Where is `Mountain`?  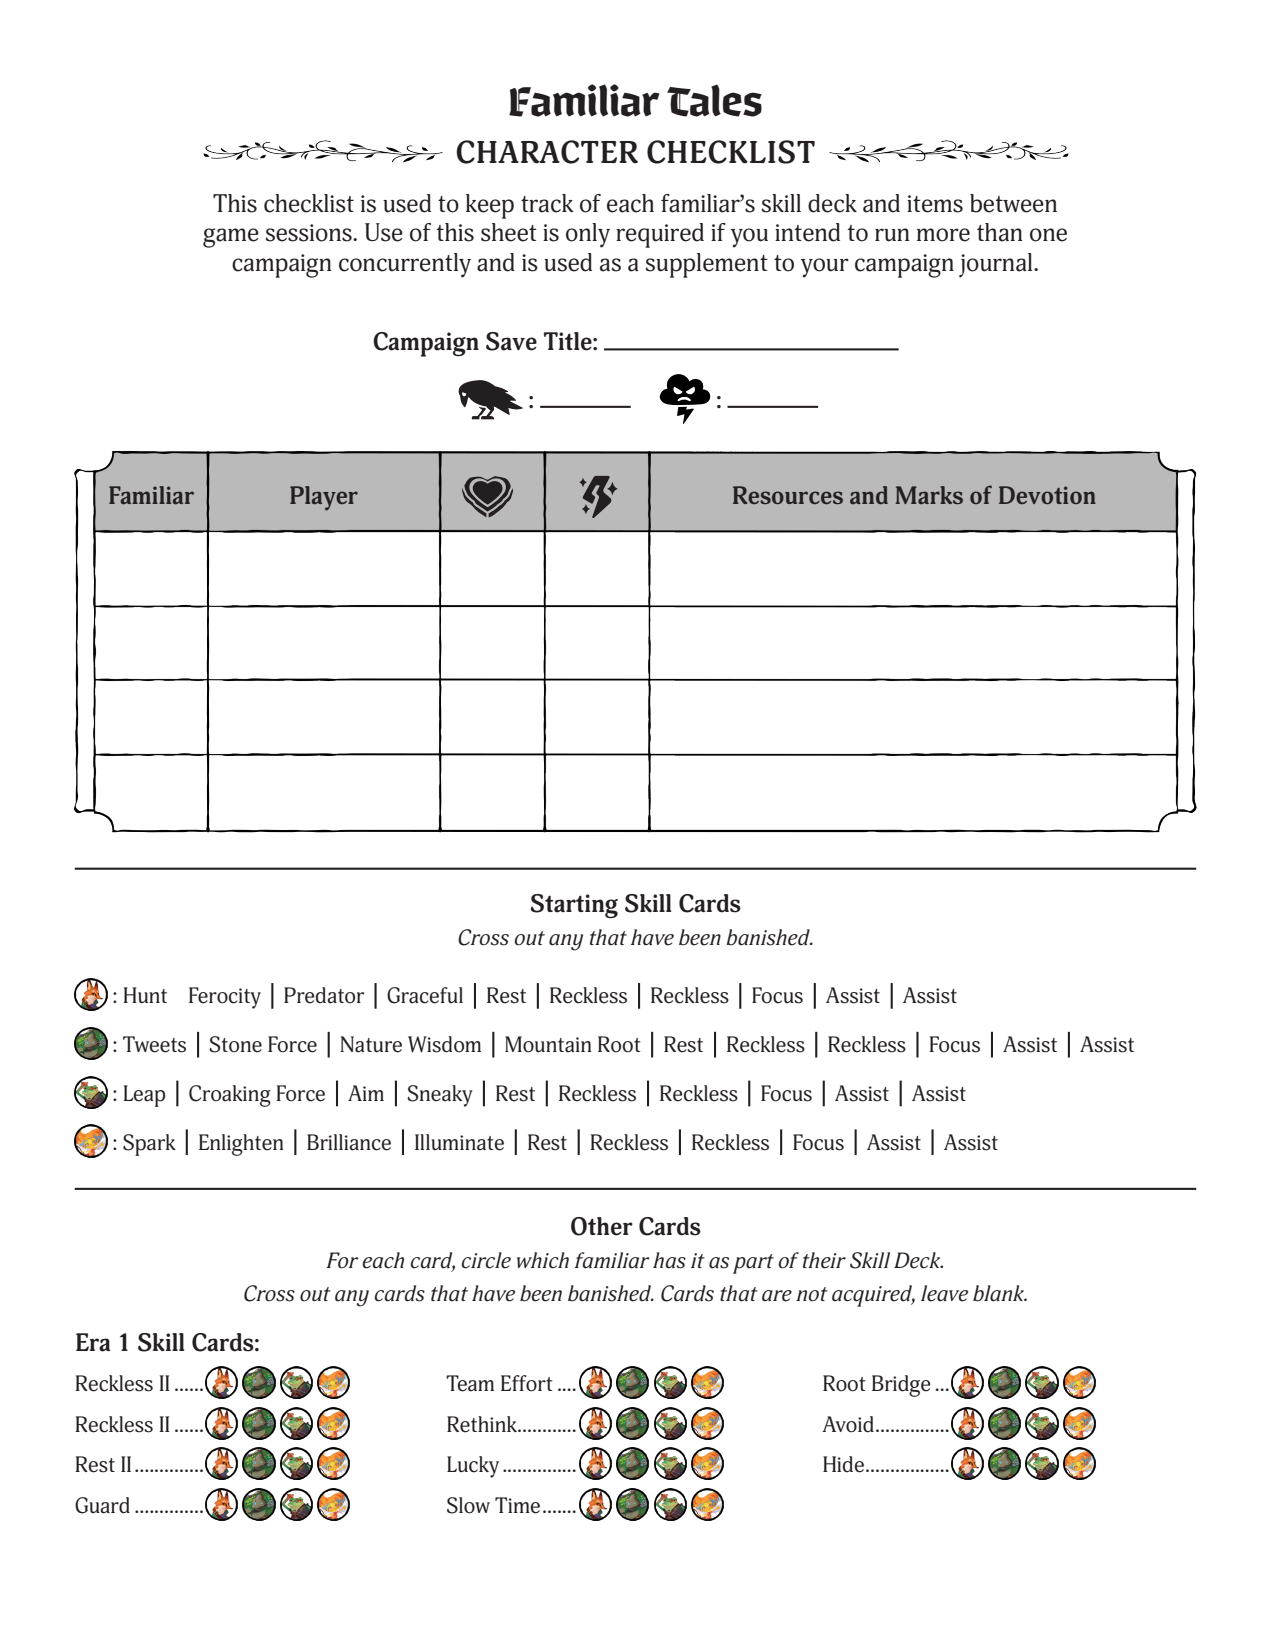 Mountain is located at coordinates (548, 1044).
